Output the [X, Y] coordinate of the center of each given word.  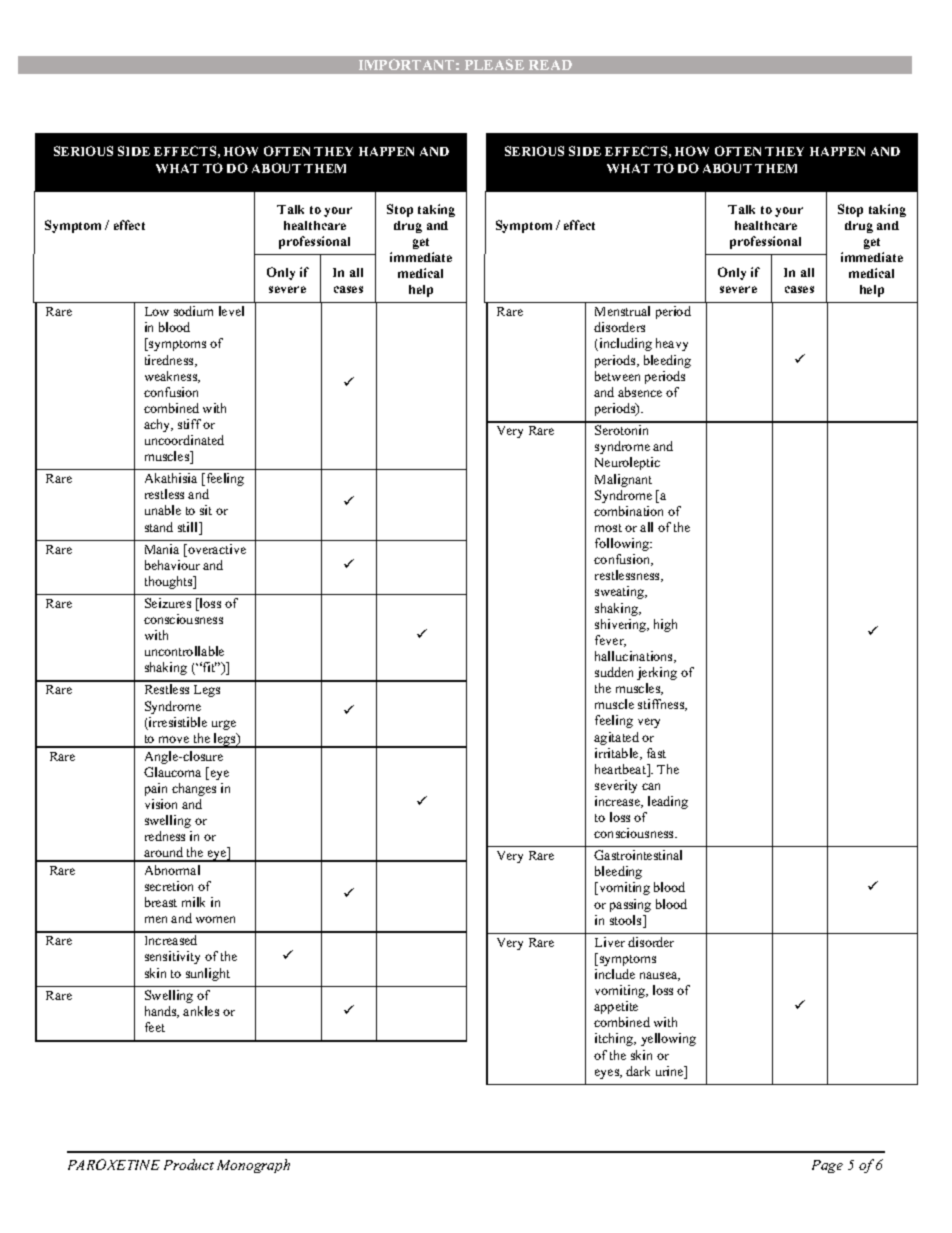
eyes [608, 1074]
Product [189, 1164]
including [624, 344]
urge [224, 725]
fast [656, 753]
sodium [193, 311]
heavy [672, 344]
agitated [616, 738]
